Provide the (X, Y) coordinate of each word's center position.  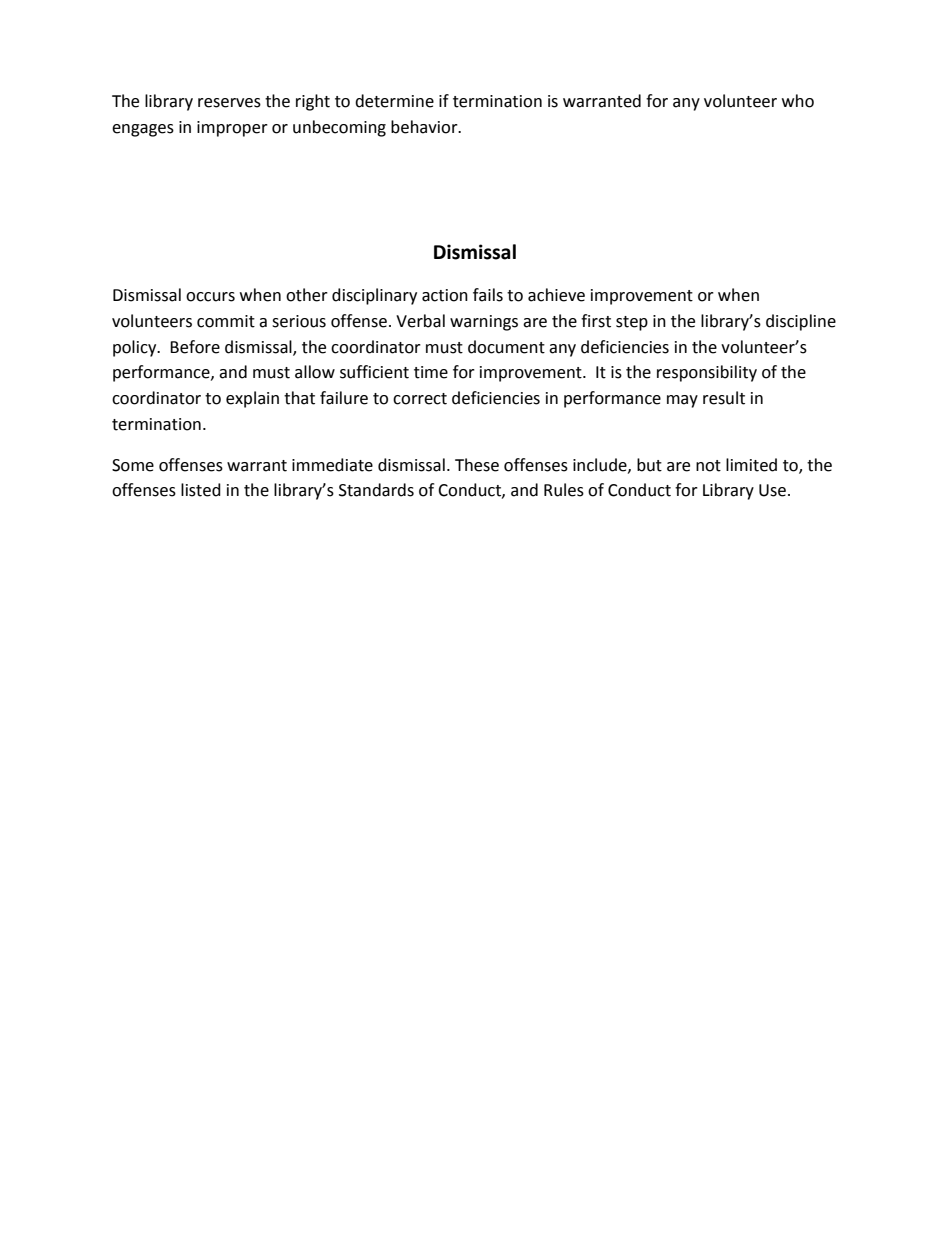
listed (201, 490)
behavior (425, 127)
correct (420, 399)
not (708, 466)
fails (488, 295)
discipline (801, 322)
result (724, 398)
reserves (229, 103)
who (798, 101)
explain (252, 399)
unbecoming (339, 128)
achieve (556, 295)
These (477, 465)
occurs (210, 297)
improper (232, 129)
